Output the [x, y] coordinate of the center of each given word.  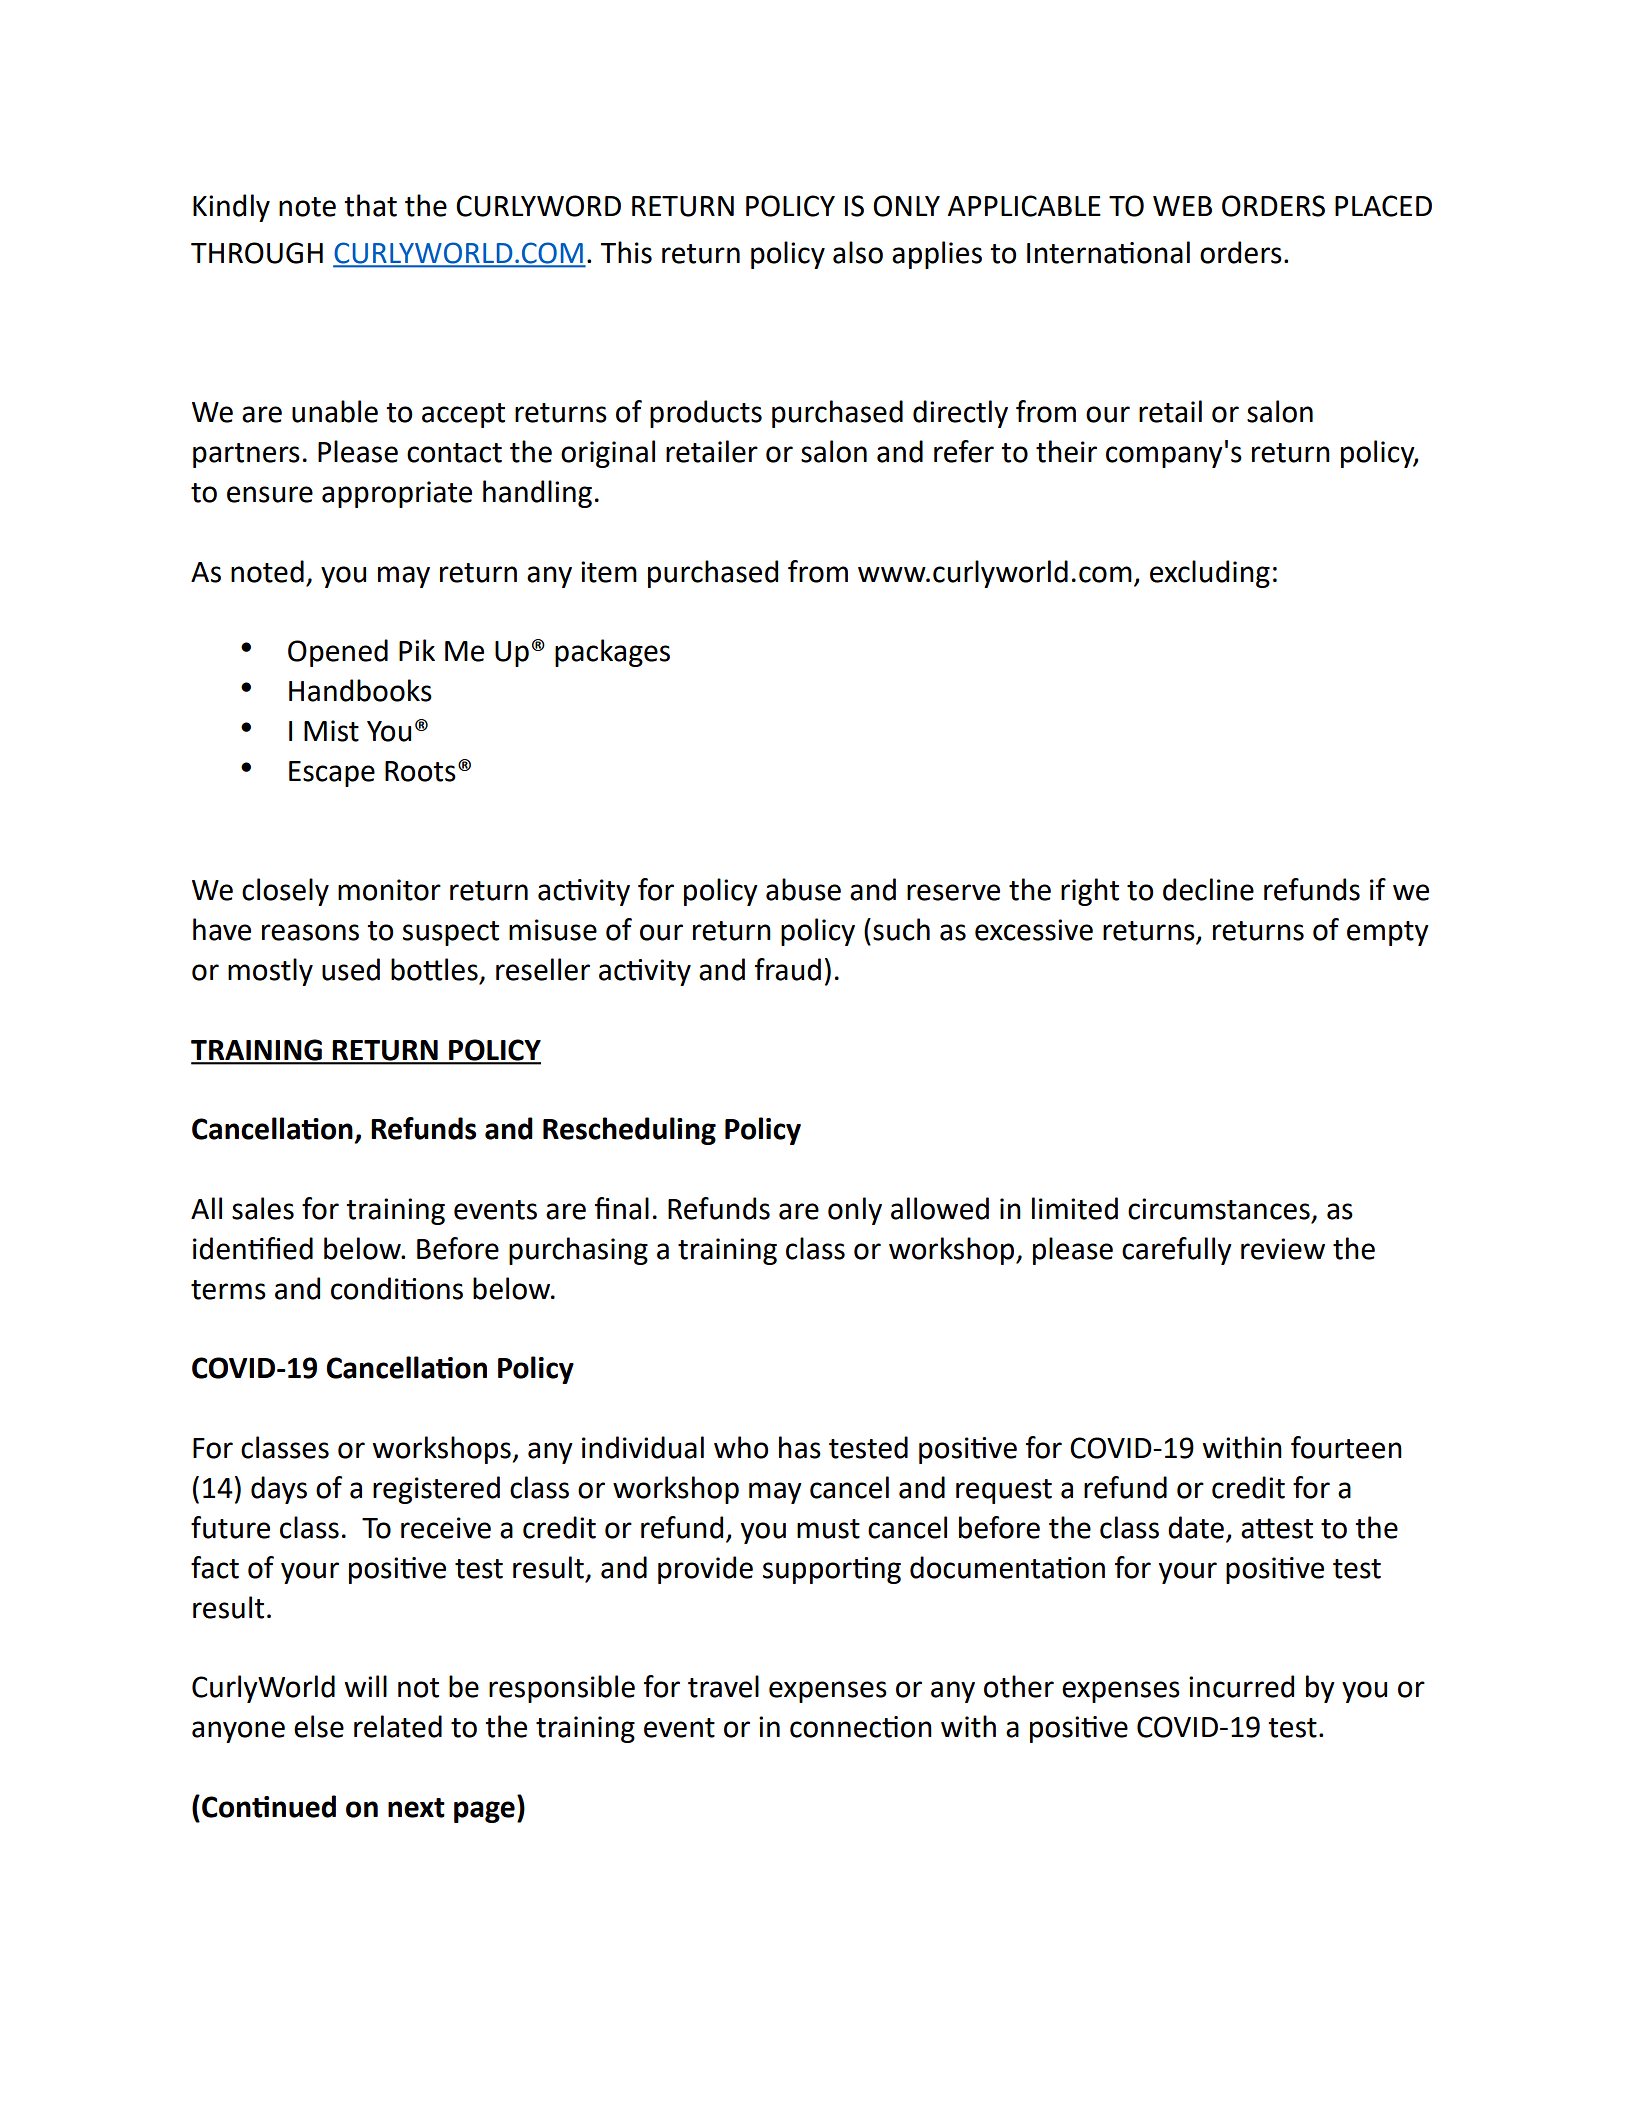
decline [1208, 889]
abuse [803, 889]
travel [723, 1686]
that [370, 205]
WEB [1182, 206]
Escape [332, 774]
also [858, 252]
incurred [1241, 1686]
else [319, 1726]
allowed [940, 1208]
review [1283, 1249]
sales [263, 1208]
